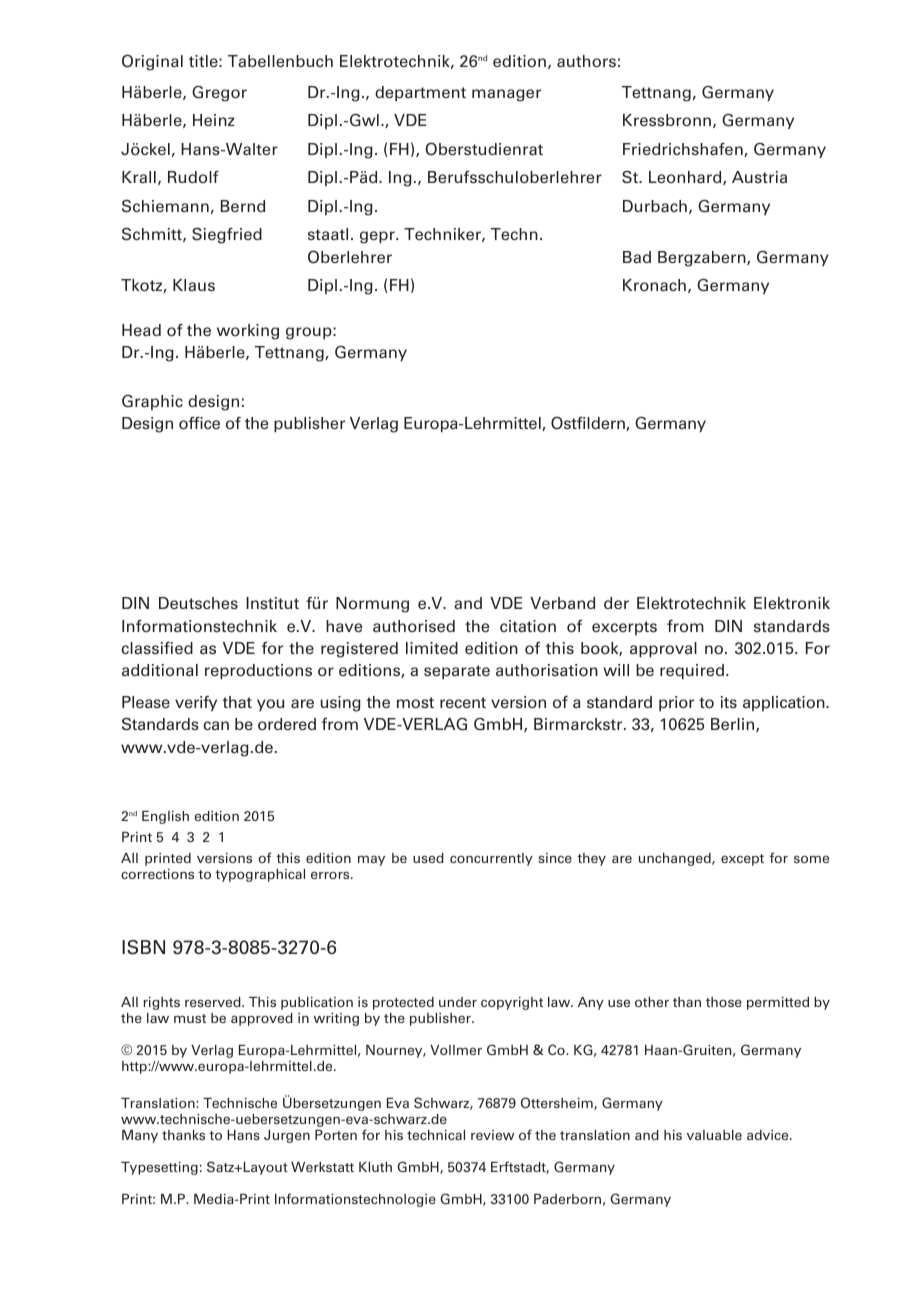  What do you see at coordinates (637, 257) in the image?
I see `Bad` at bounding box center [637, 257].
